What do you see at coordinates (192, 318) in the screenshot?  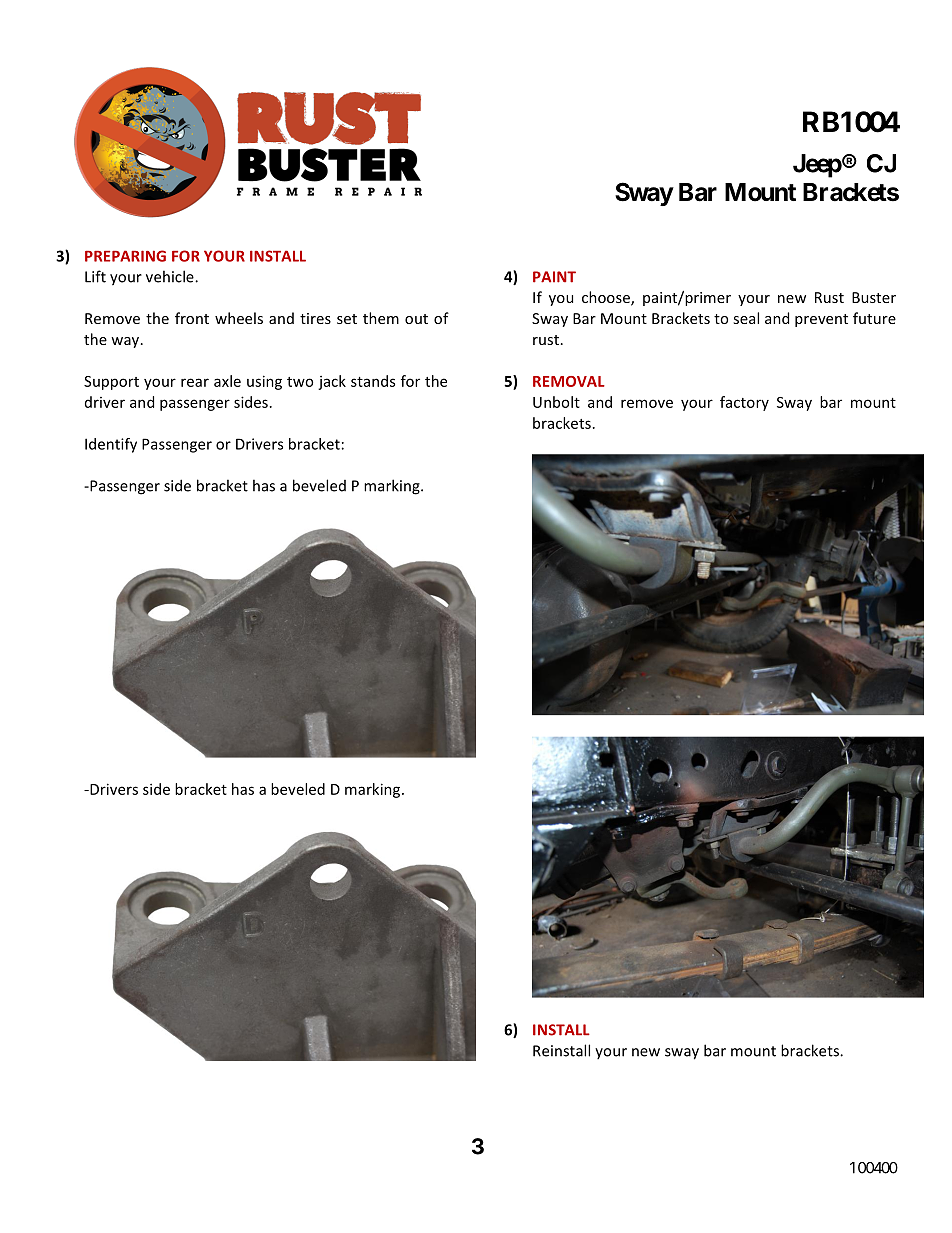 I see `front` at bounding box center [192, 318].
